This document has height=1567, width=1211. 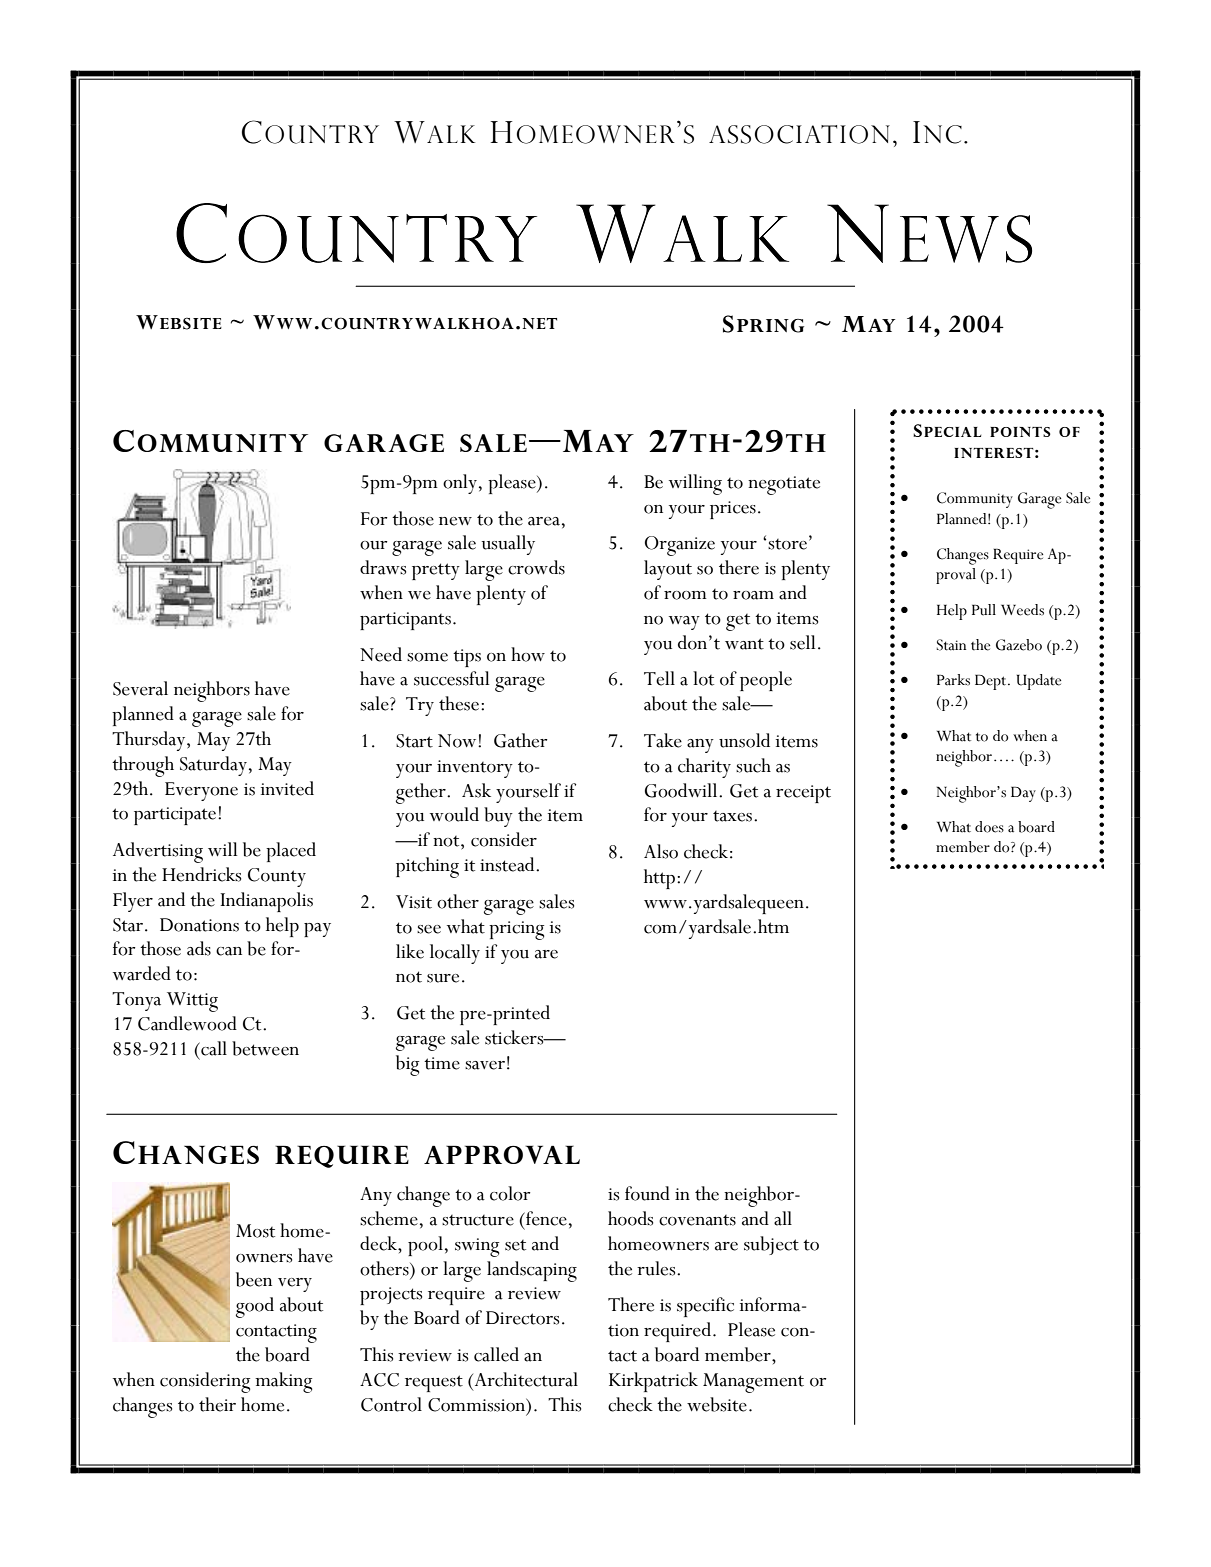 I want to click on does, so click(x=989, y=827).
